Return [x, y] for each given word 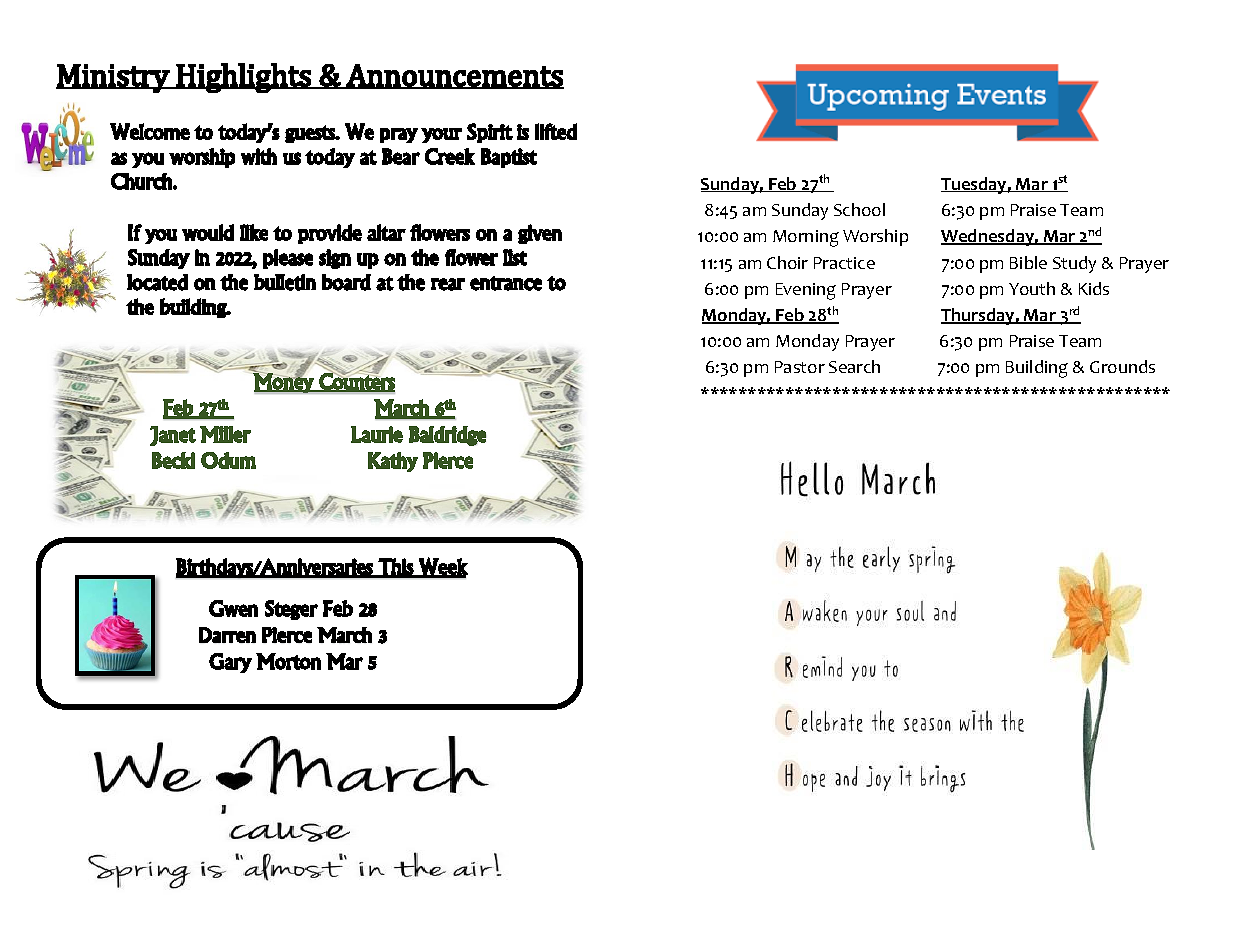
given [540, 234]
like [254, 232]
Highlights [244, 78]
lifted [556, 131]
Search [854, 366]
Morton [288, 661]
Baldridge [447, 436]
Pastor [800, 367]
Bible [1028, 262]
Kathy [393, 462]
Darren [227, 635]
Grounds [1122, 366]
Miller [225, 434]
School [859, 209]
